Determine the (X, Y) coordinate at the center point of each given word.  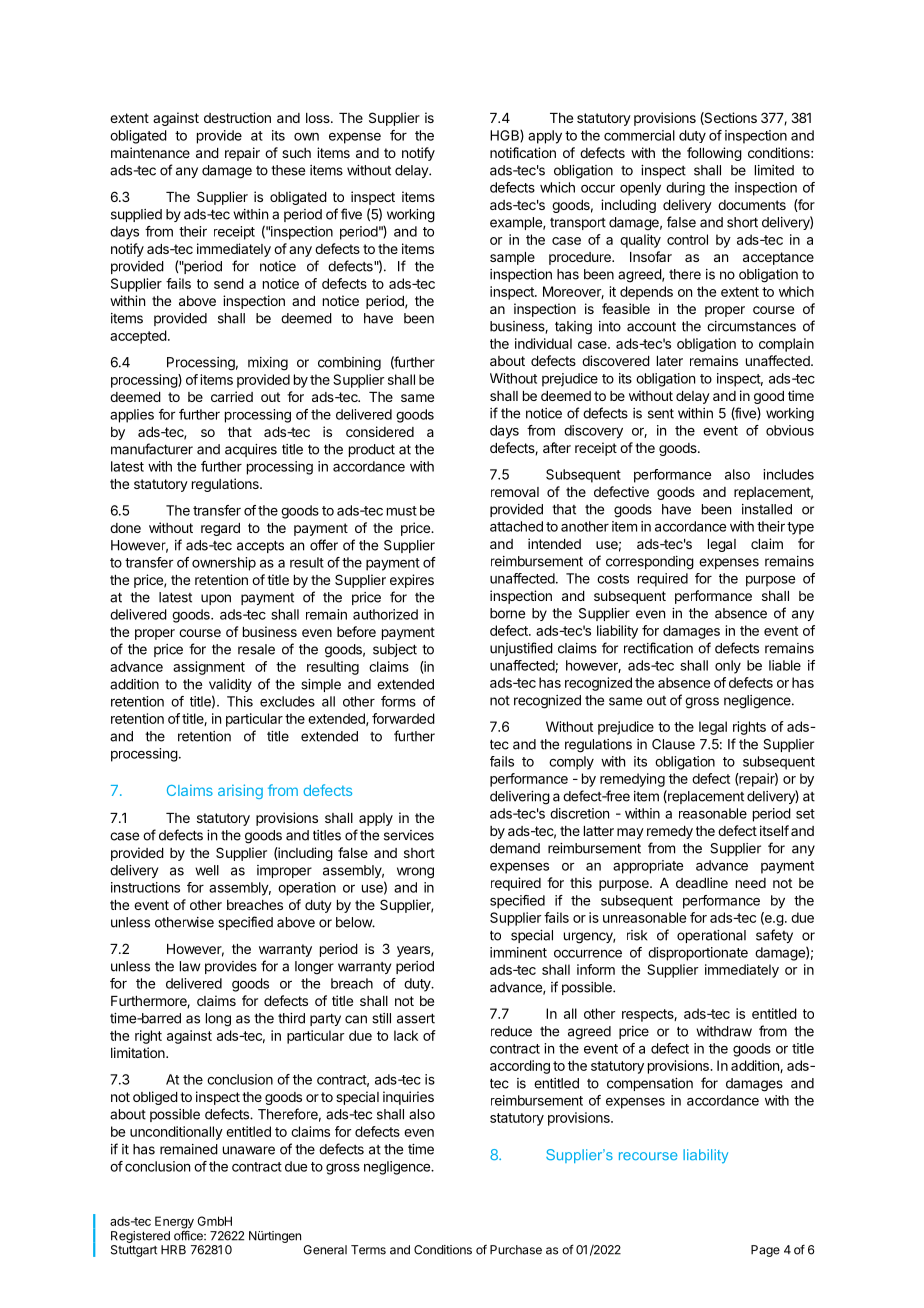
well (207, 870)
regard (220, 529)
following (714, 154)
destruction (237, 117)
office (189, 1235)
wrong (415, 873)
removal (515, 492)
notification (523, 152)
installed (767, 509)
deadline (702, 882)
